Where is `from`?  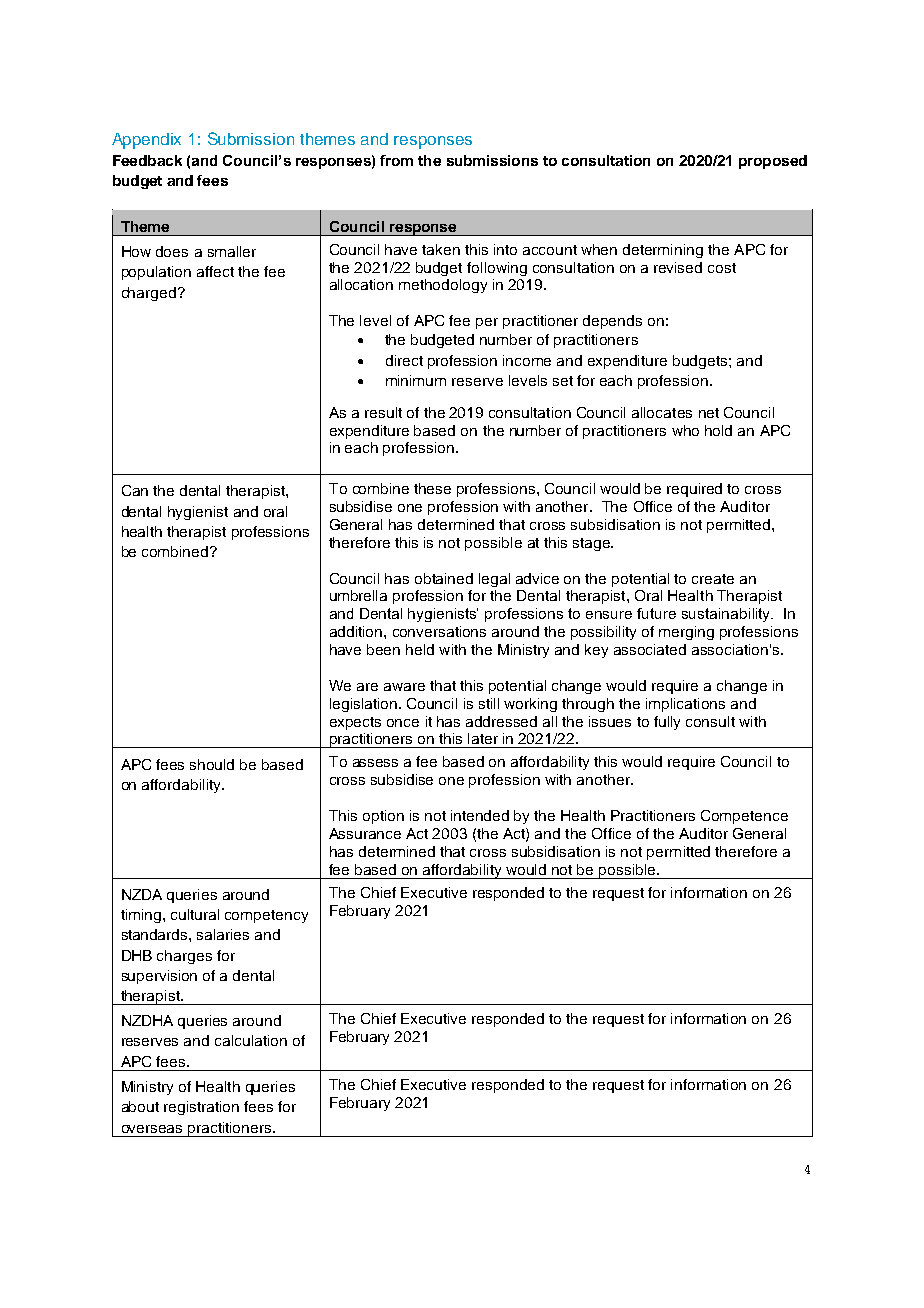 from is located at coordinates (396, 160).
